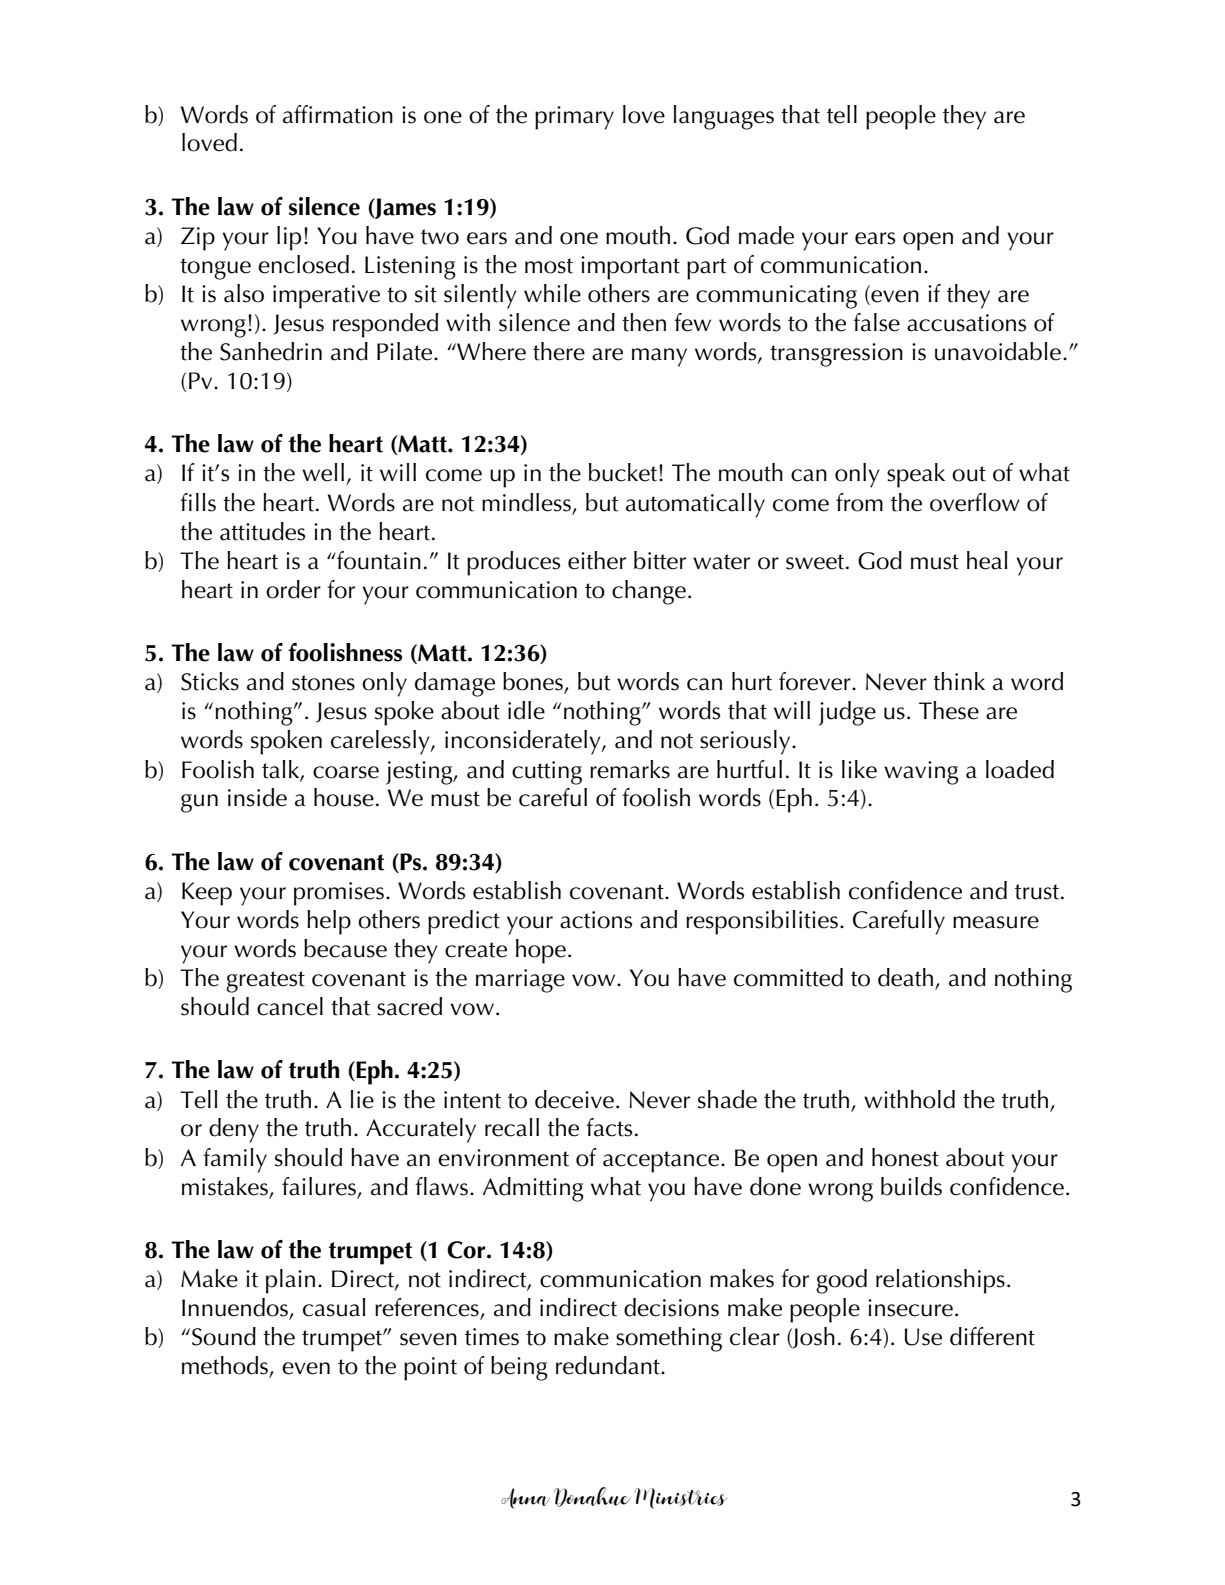 This screenshot has height=1585, width=1225. Describe the element at coordinates (226, 1366) in the screenshot. I see `methods` at that location.
